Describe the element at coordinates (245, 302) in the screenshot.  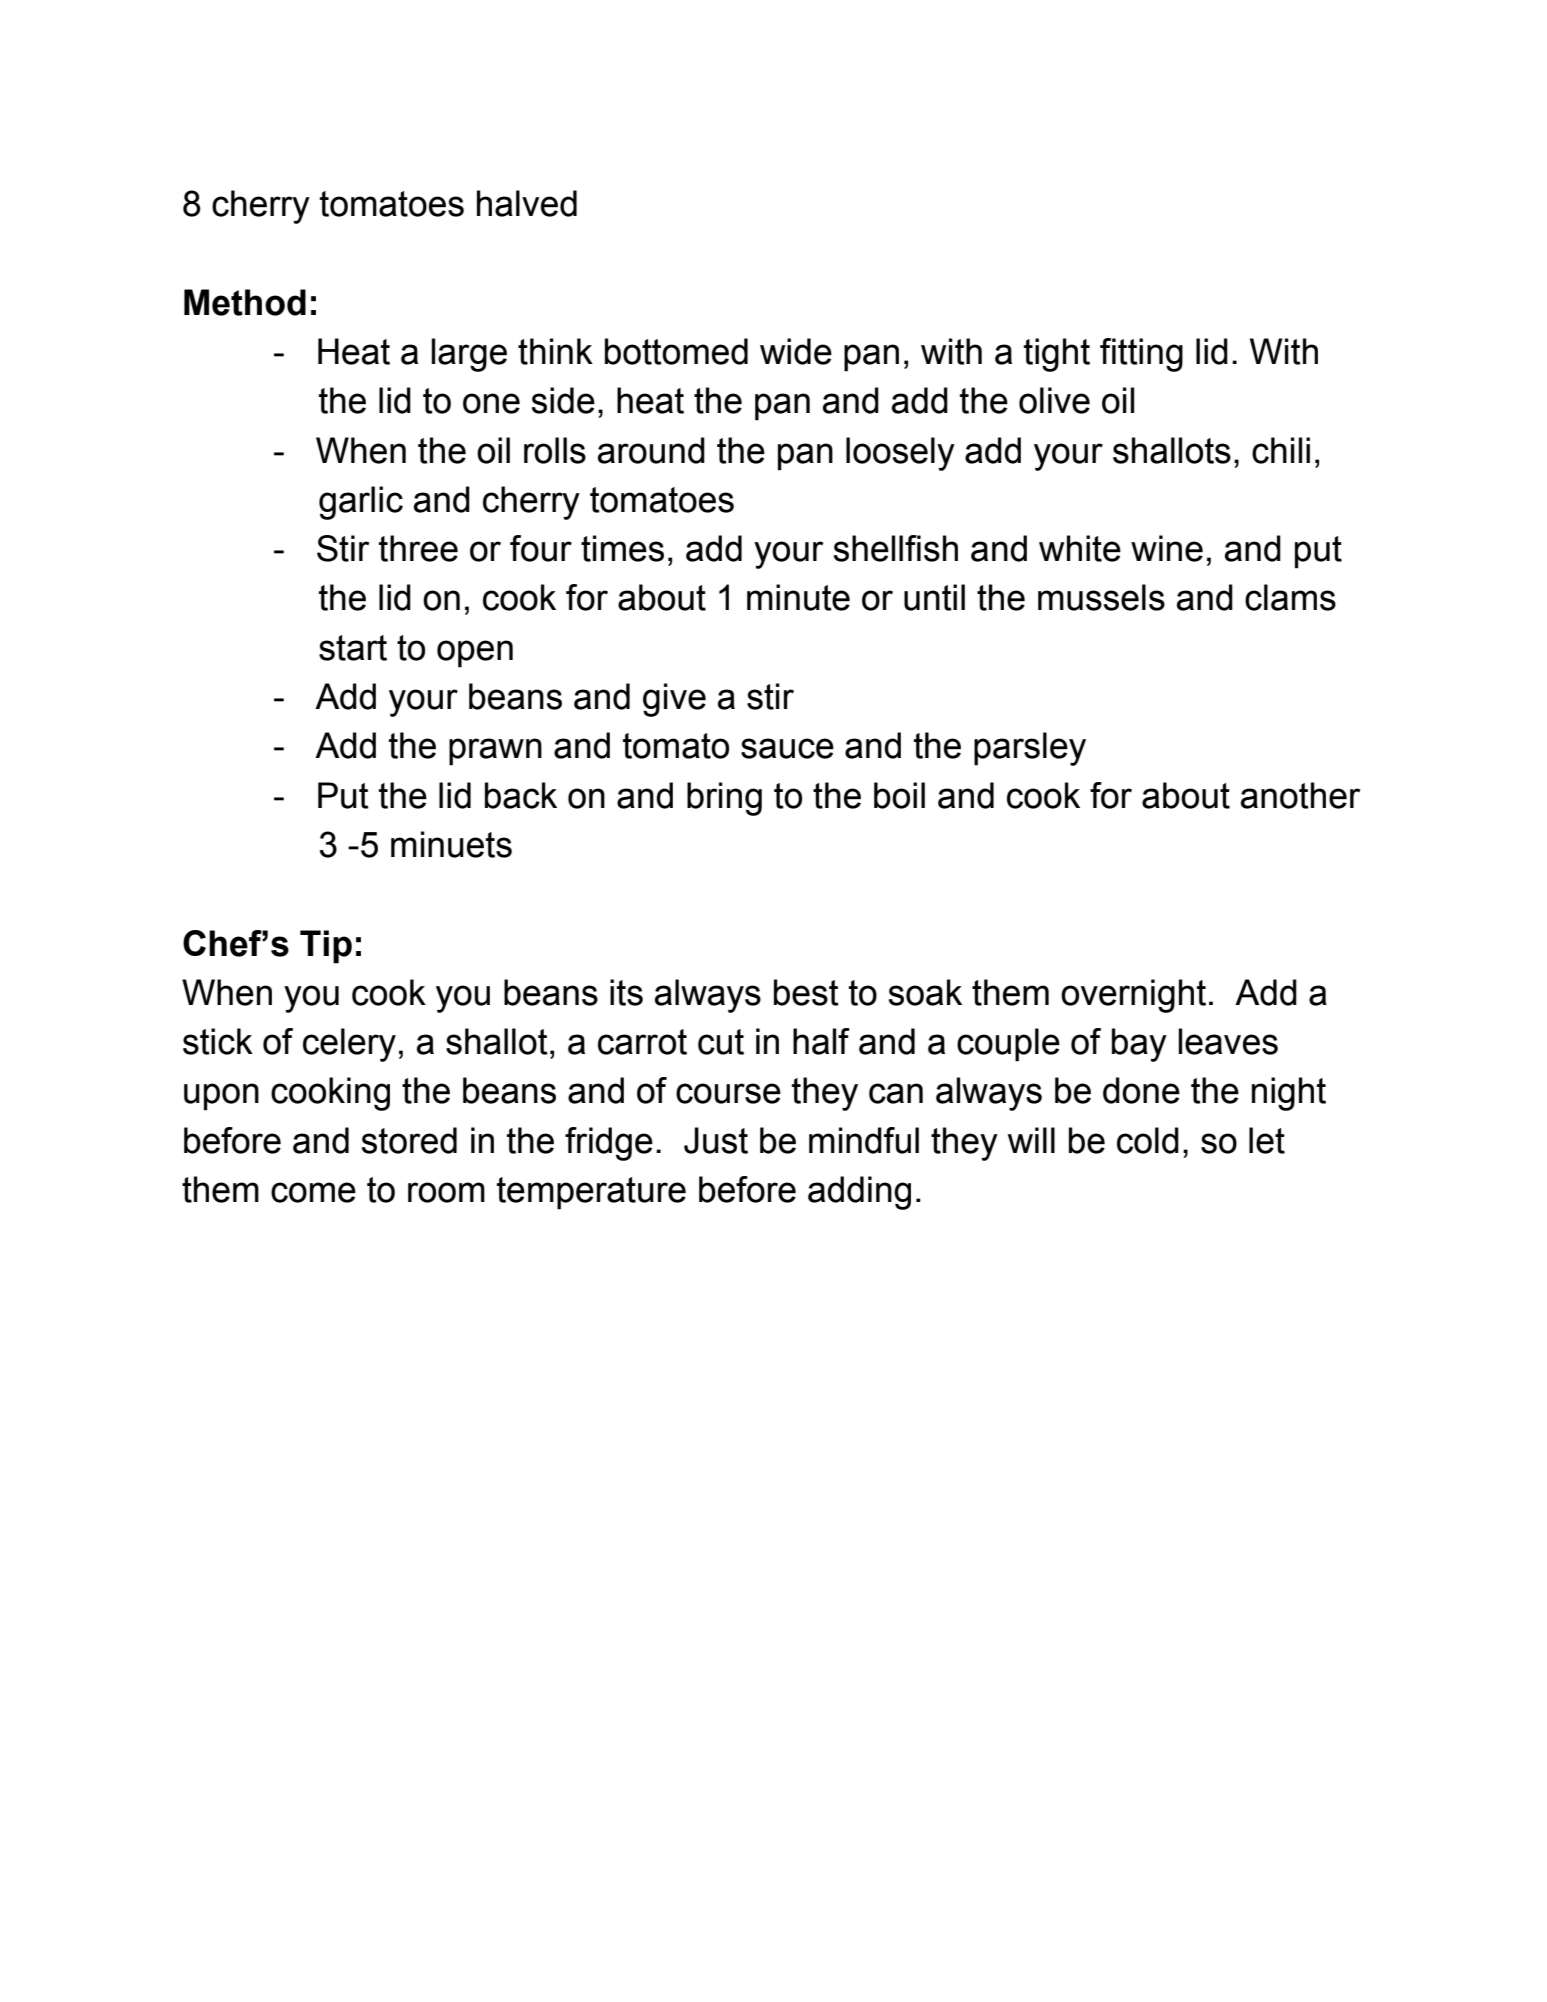
I see `Method` at that location.
